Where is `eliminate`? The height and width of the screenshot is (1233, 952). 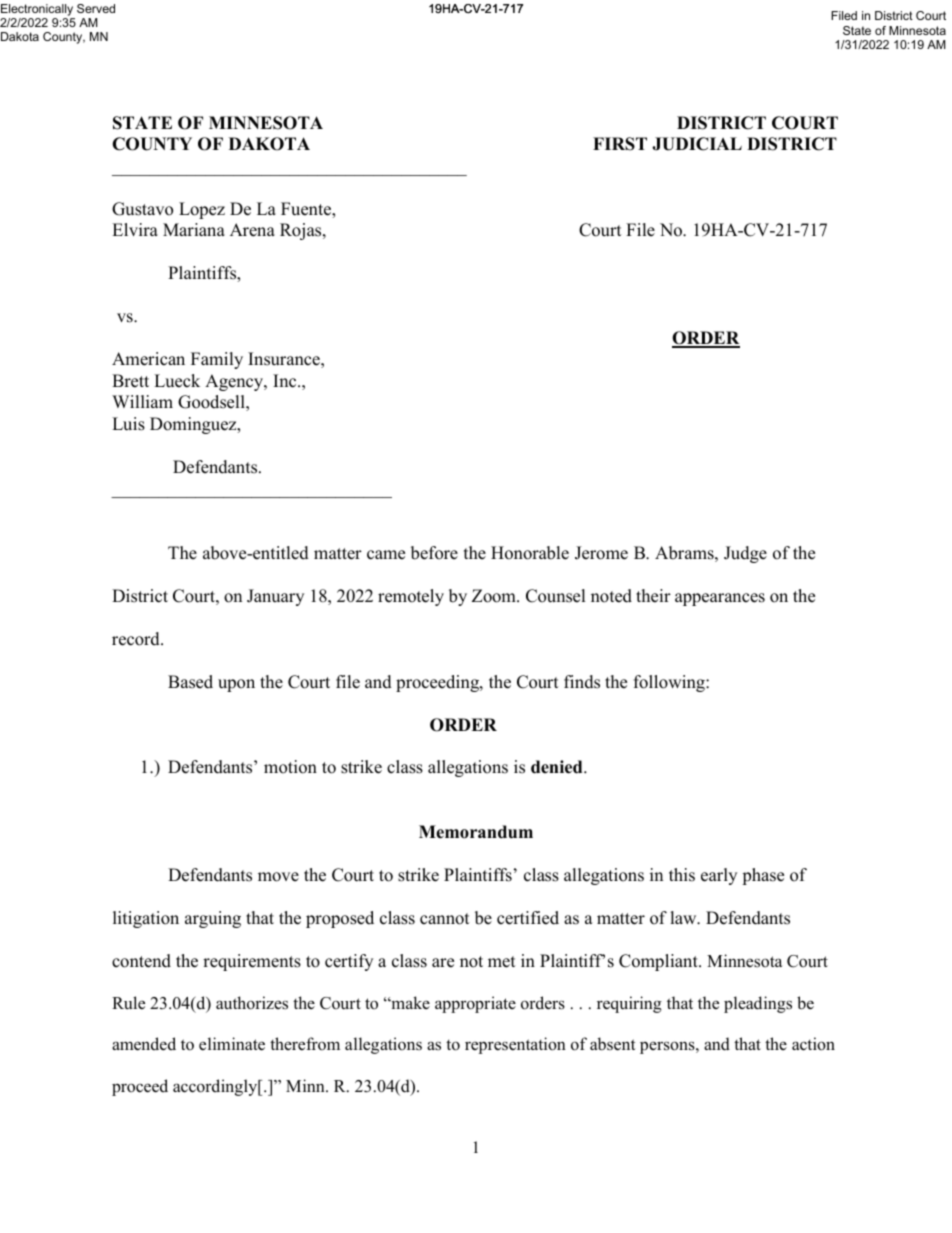 eliminate is located at coordinates (232, 1044).
